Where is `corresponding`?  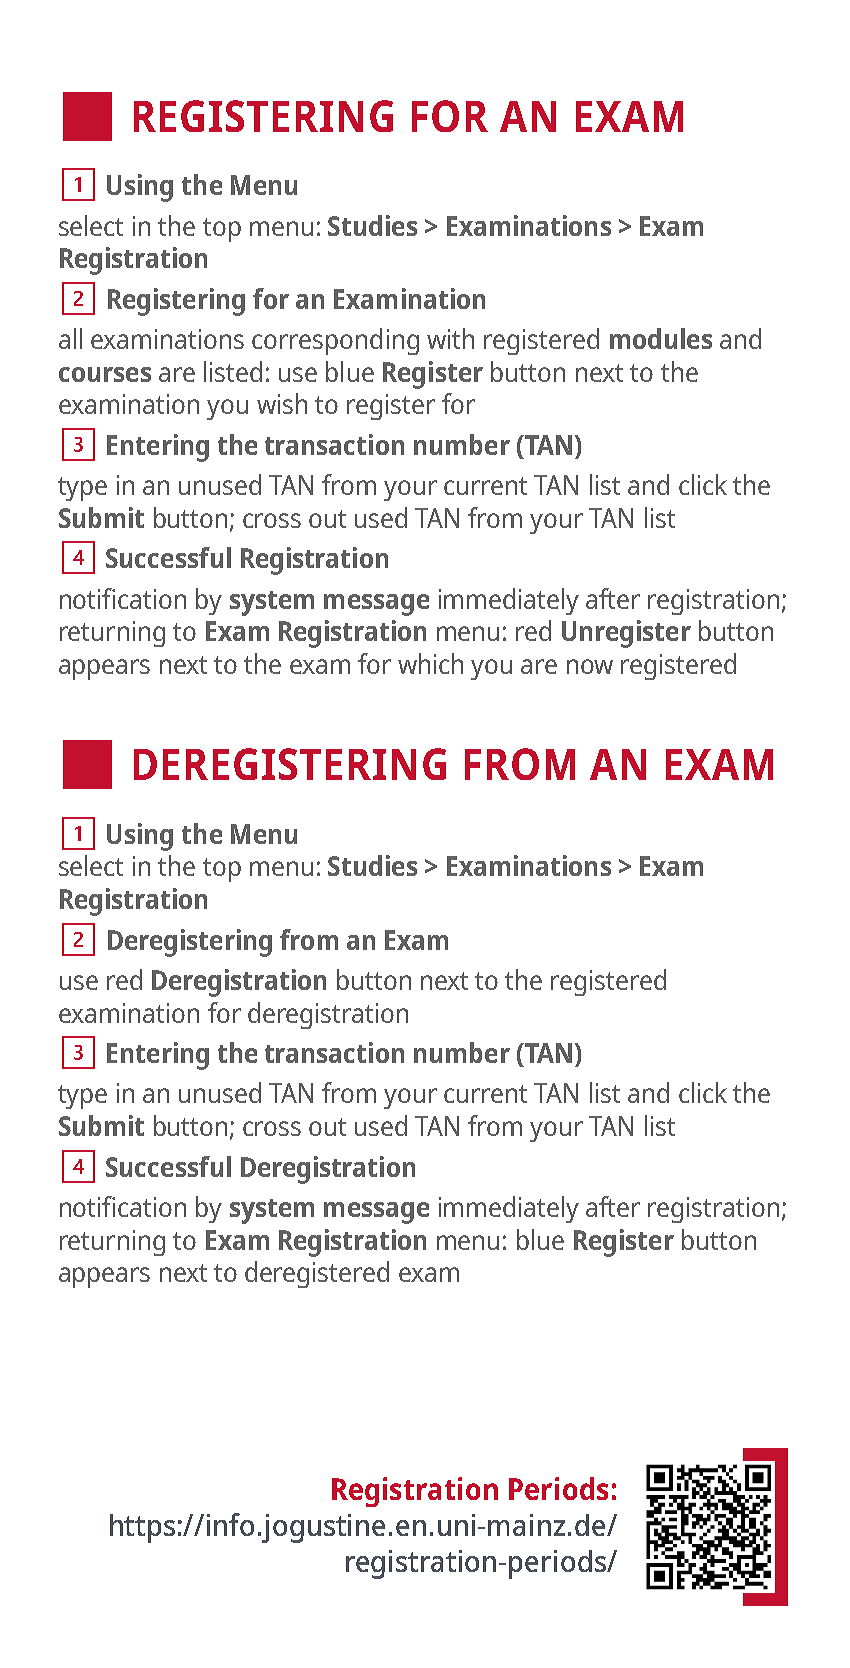 corresponding is located at coordinates (335, 341).
